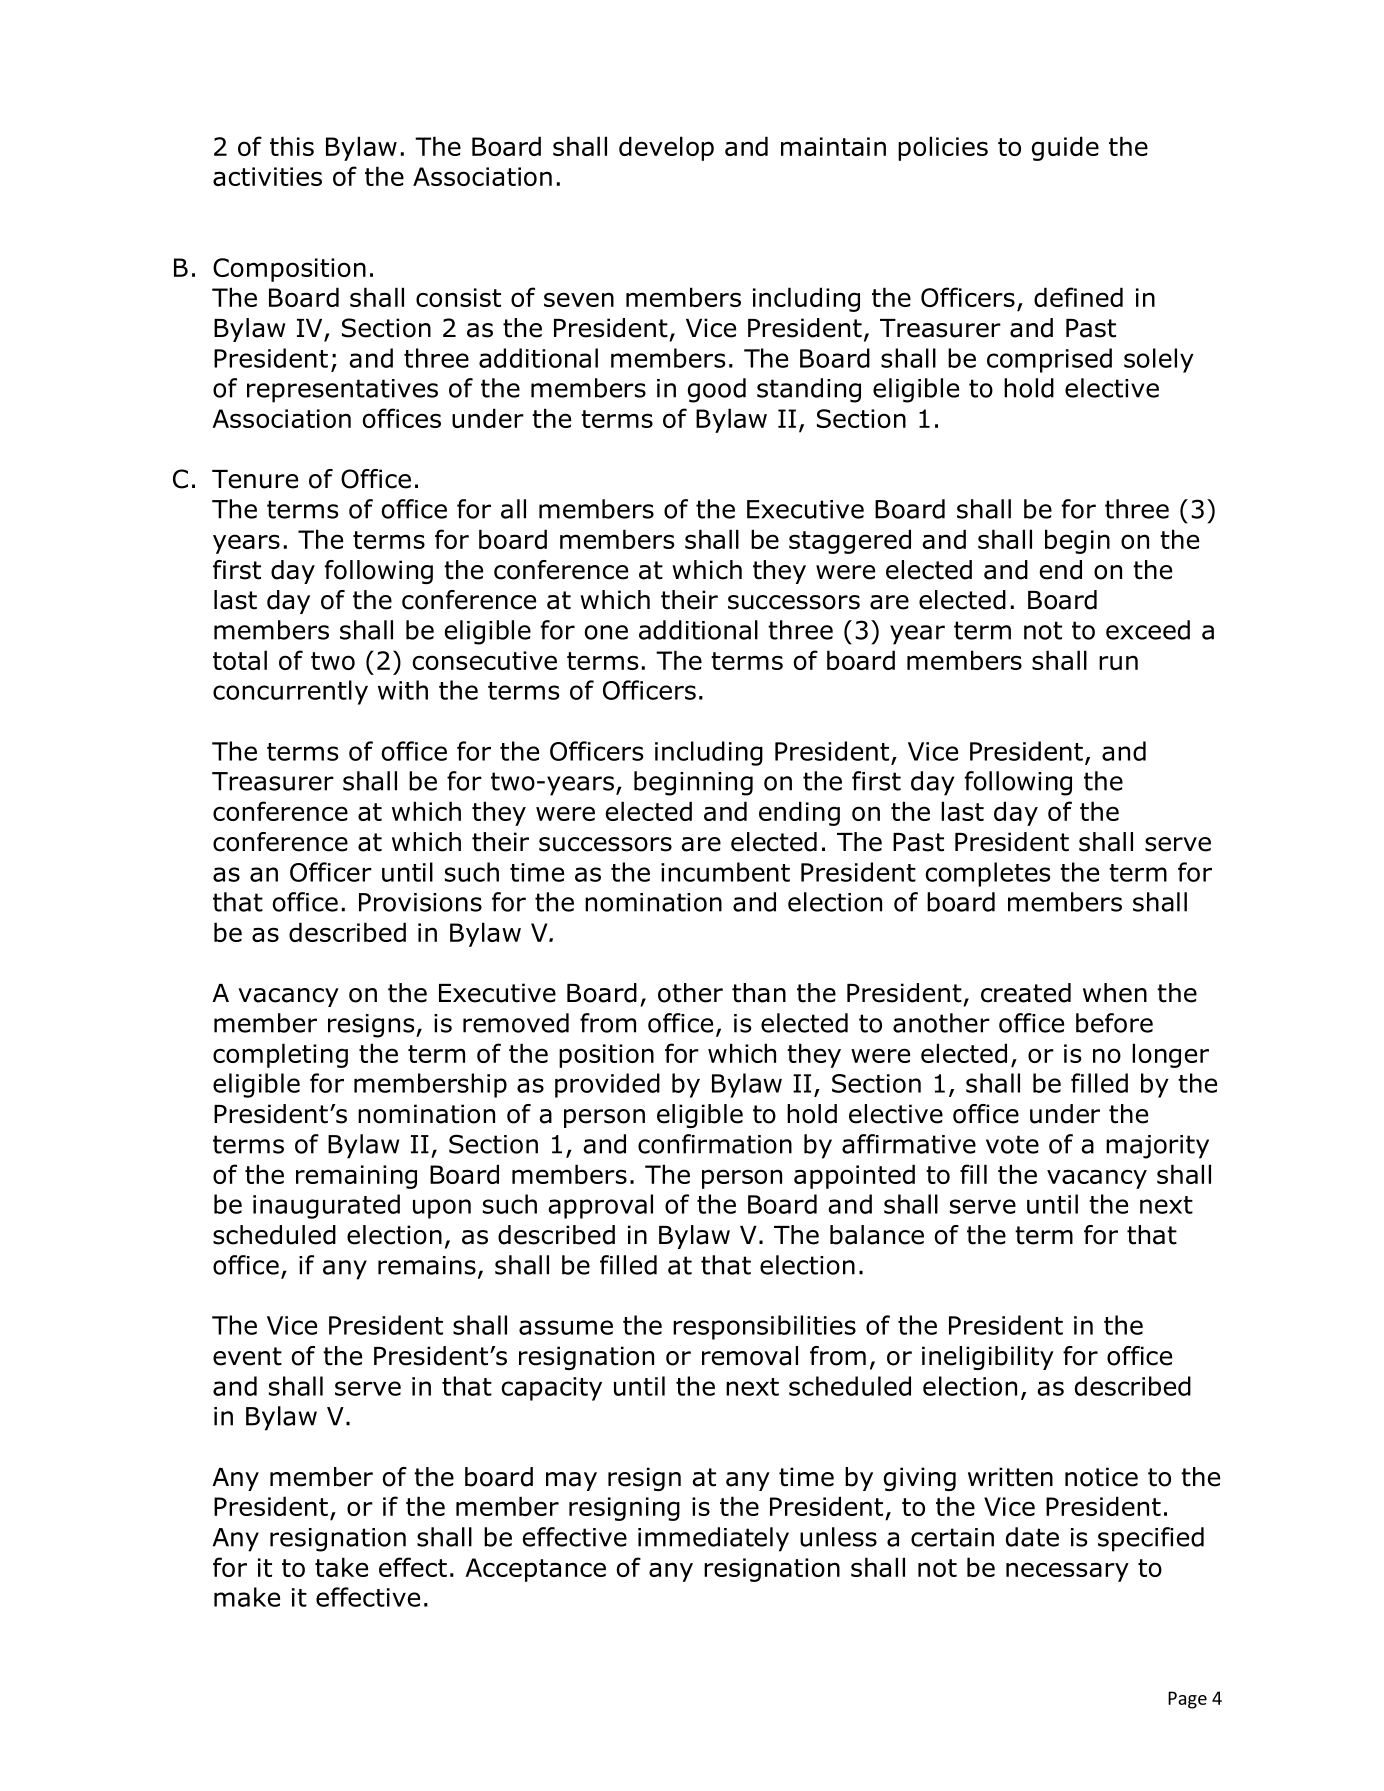 This screenshot has height=1791, width=1384. I want to click on develop, so click(666, 148).
